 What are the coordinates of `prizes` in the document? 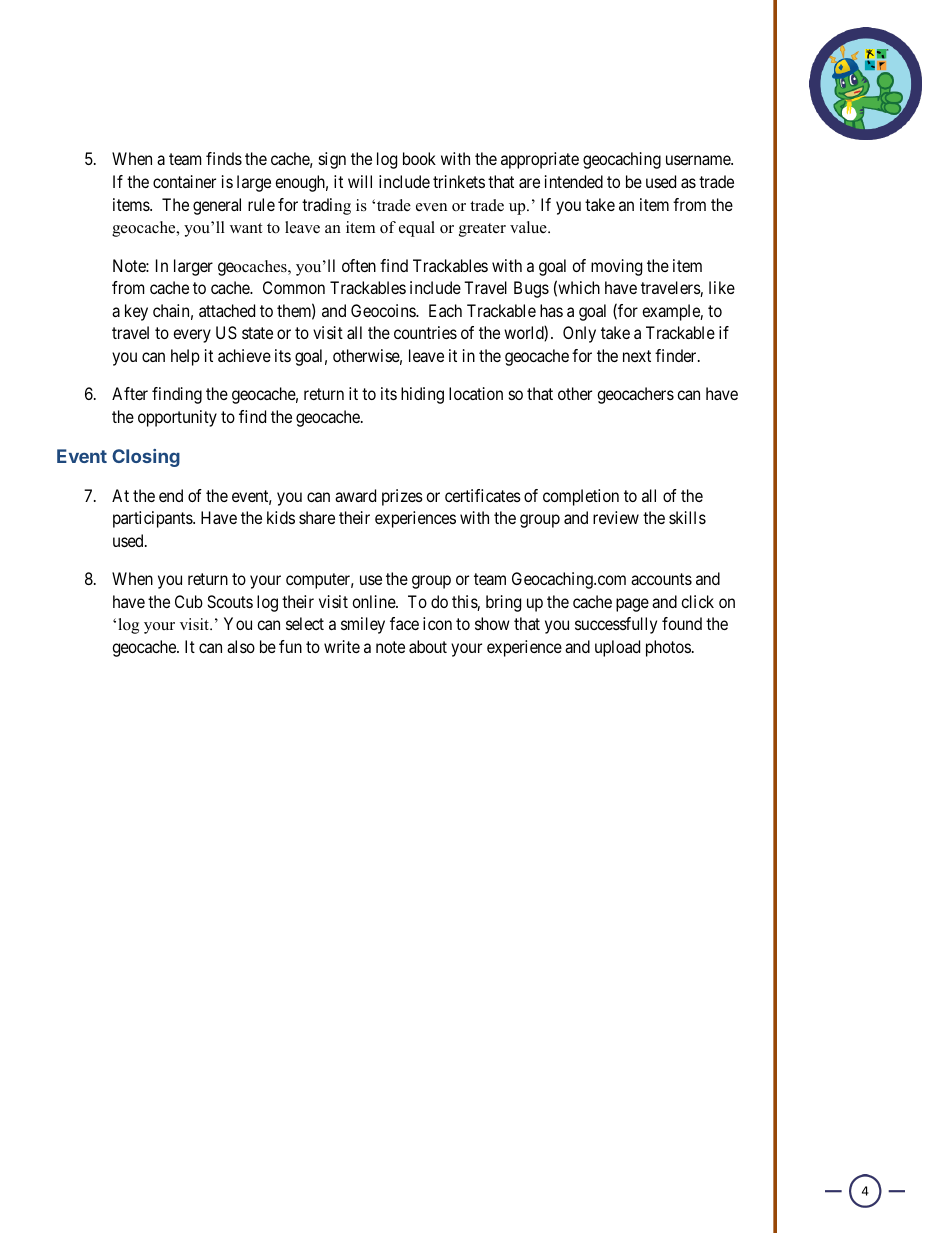 It's located at (402, 497).
